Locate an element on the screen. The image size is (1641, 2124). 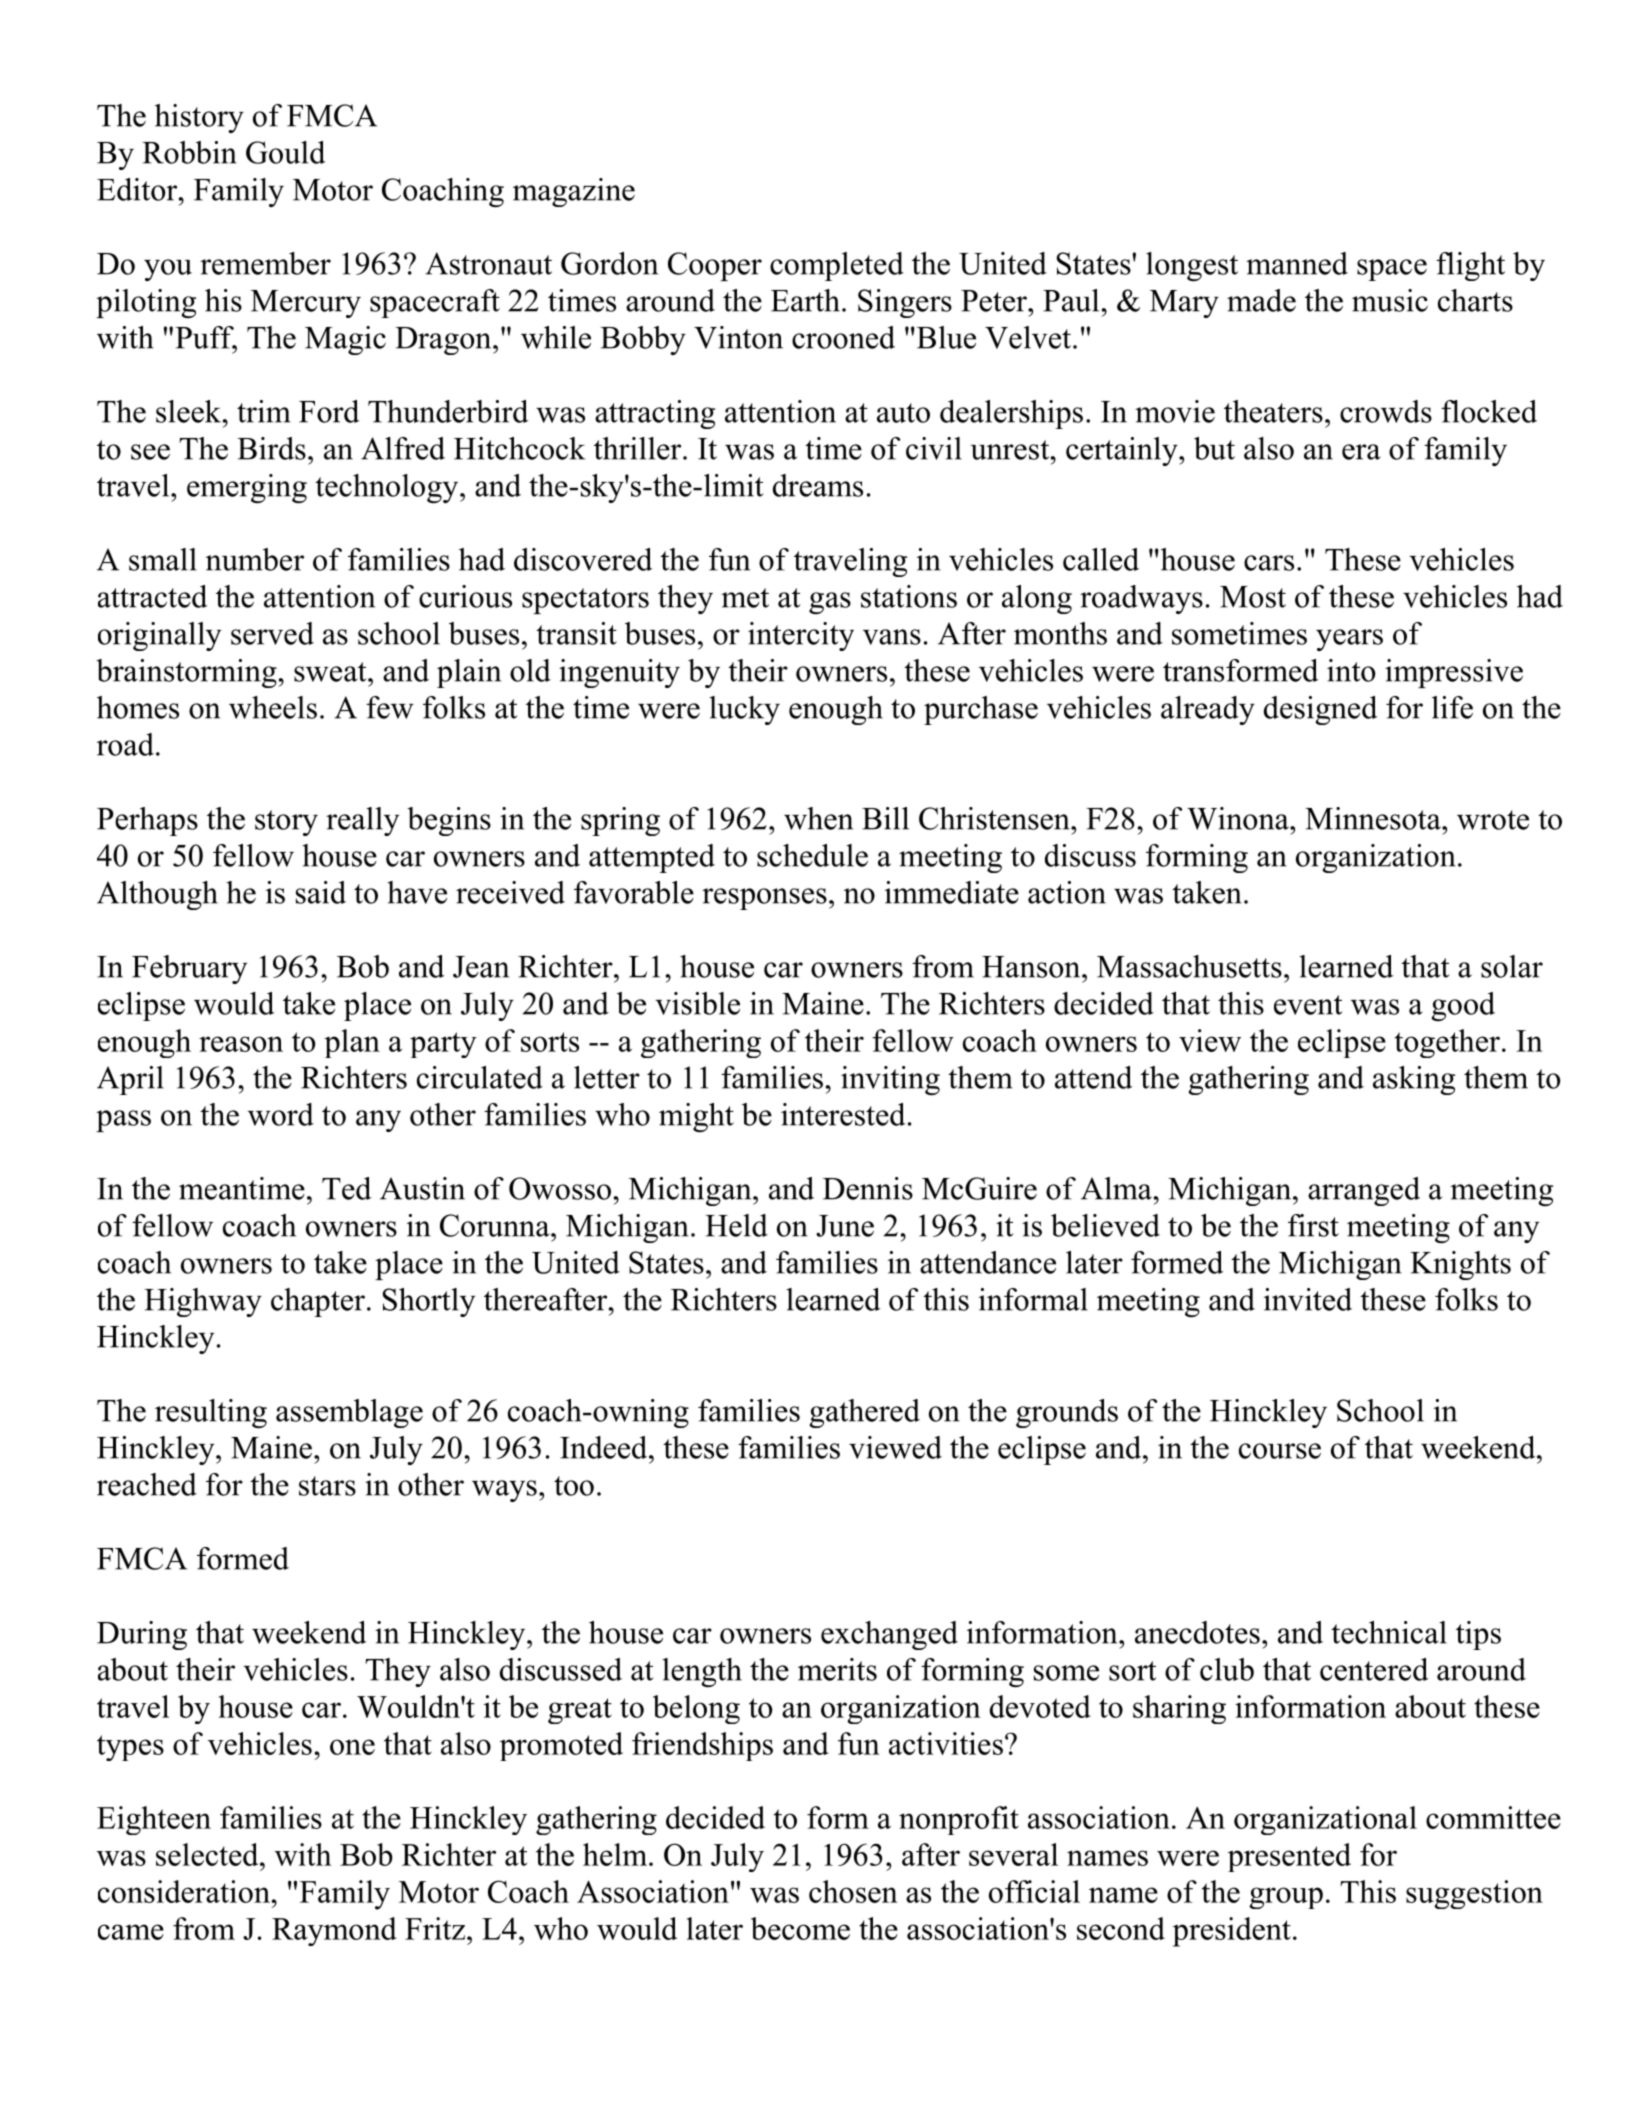
completed is located at coordinates (837, 266).
